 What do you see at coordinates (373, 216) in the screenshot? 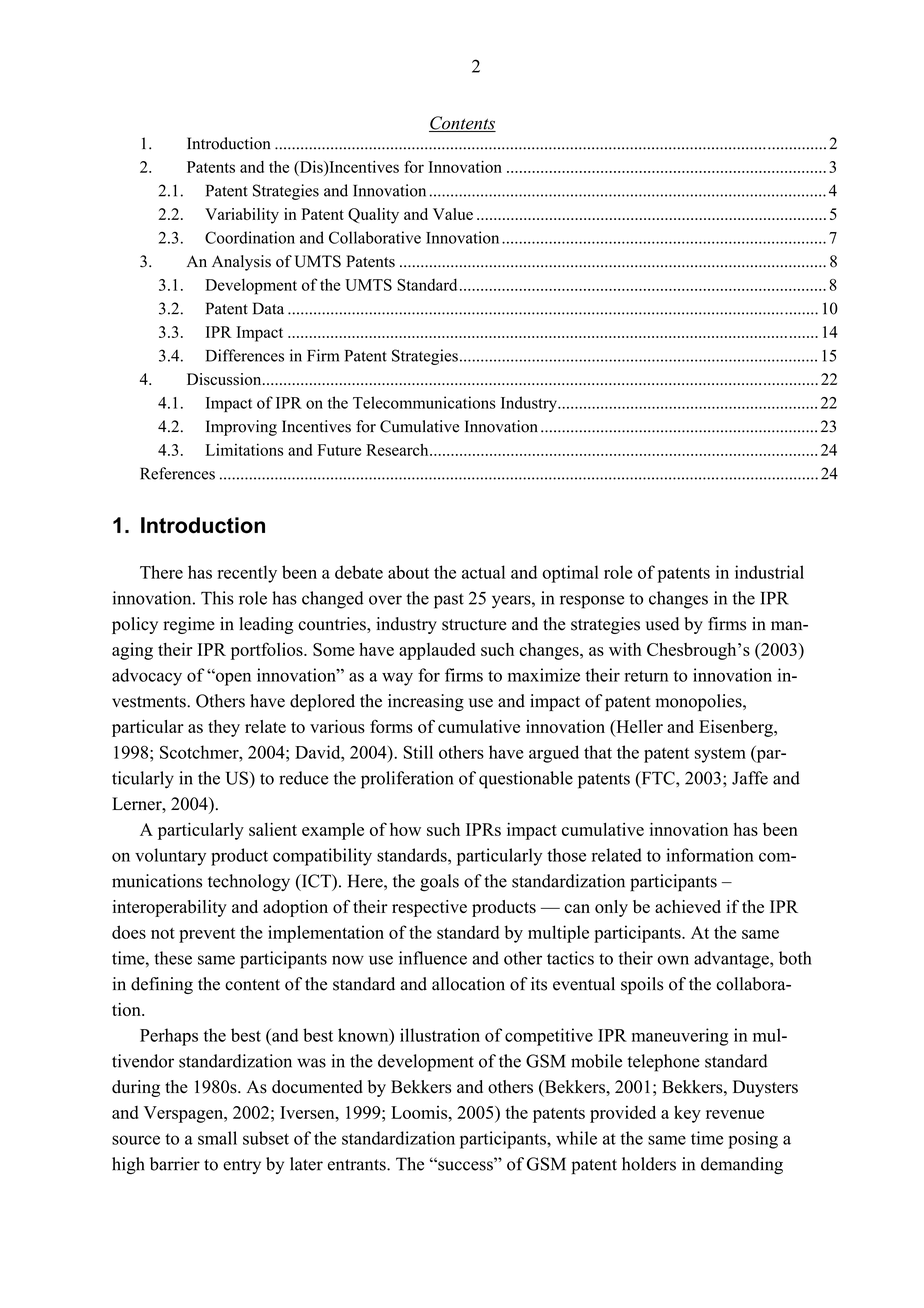
I see `Quality` at bounding box center [373, 216].
